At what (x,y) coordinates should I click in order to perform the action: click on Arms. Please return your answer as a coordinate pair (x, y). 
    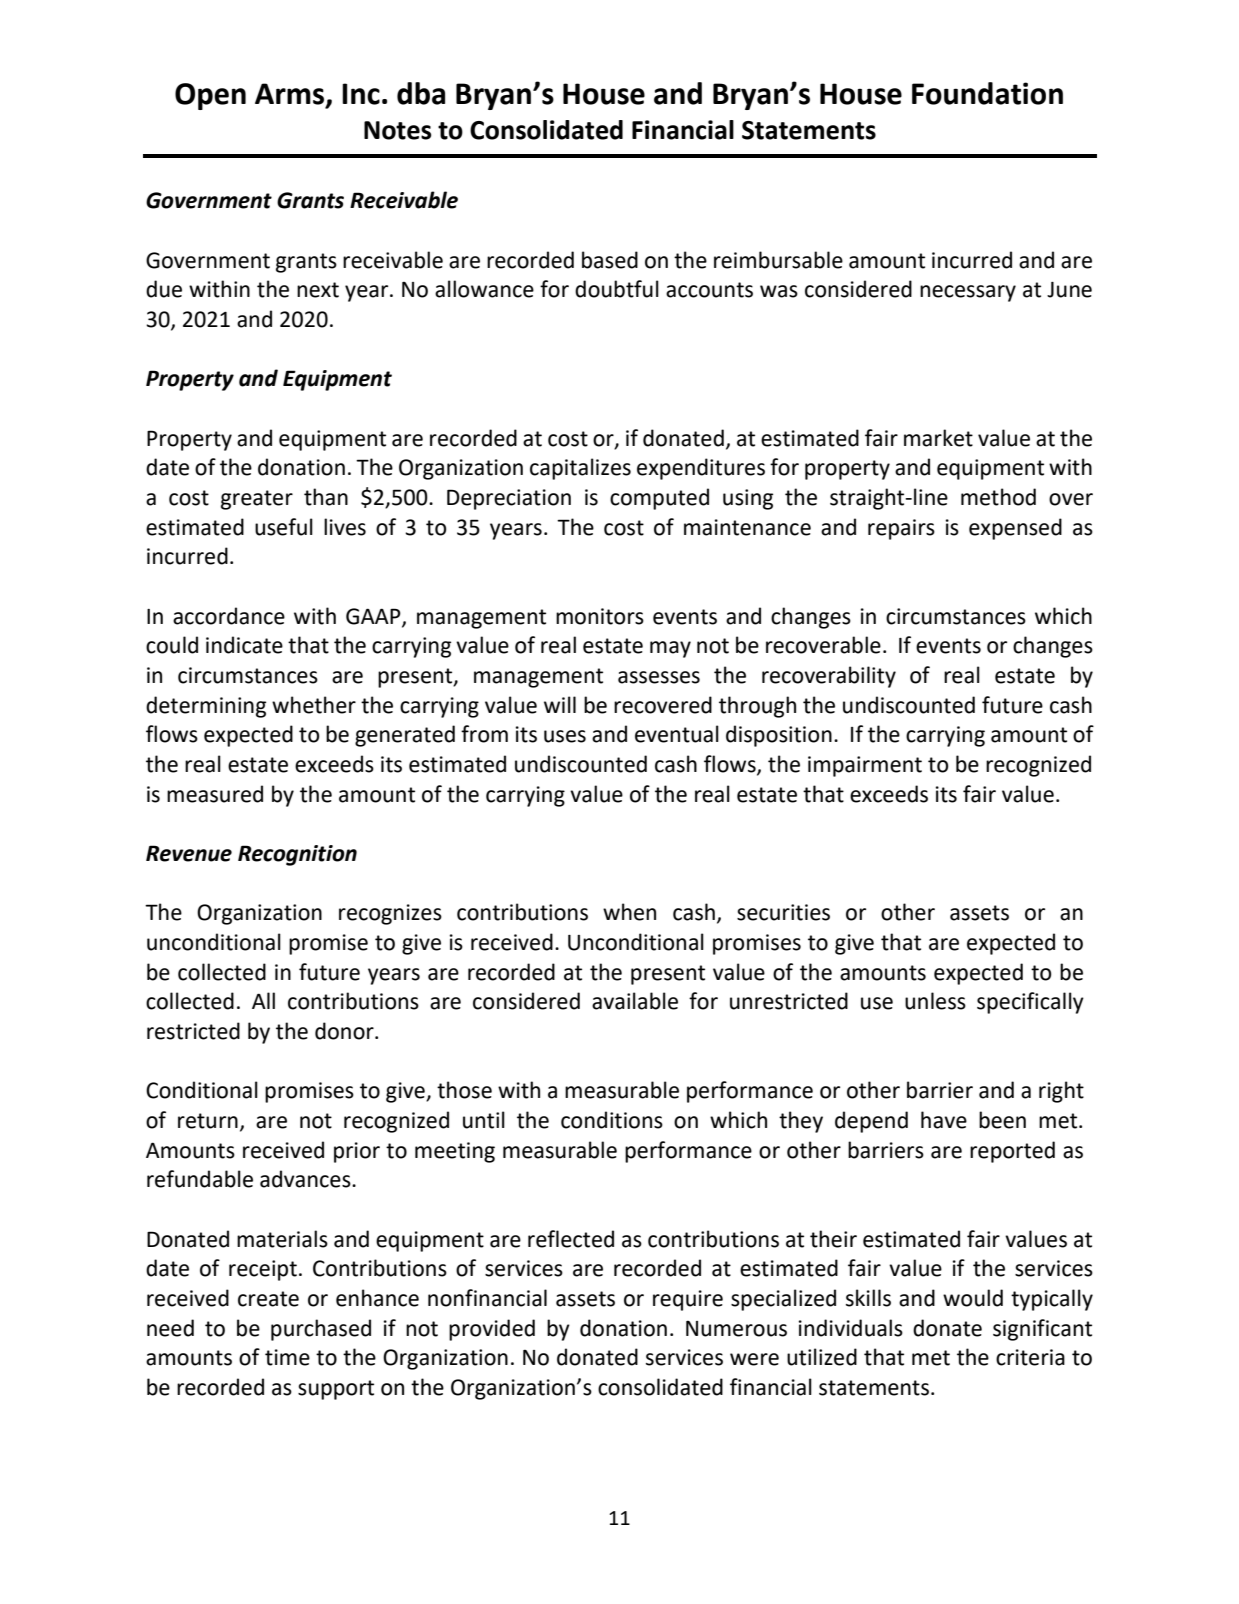
    Looking at the image, I should click on (291, 95).
